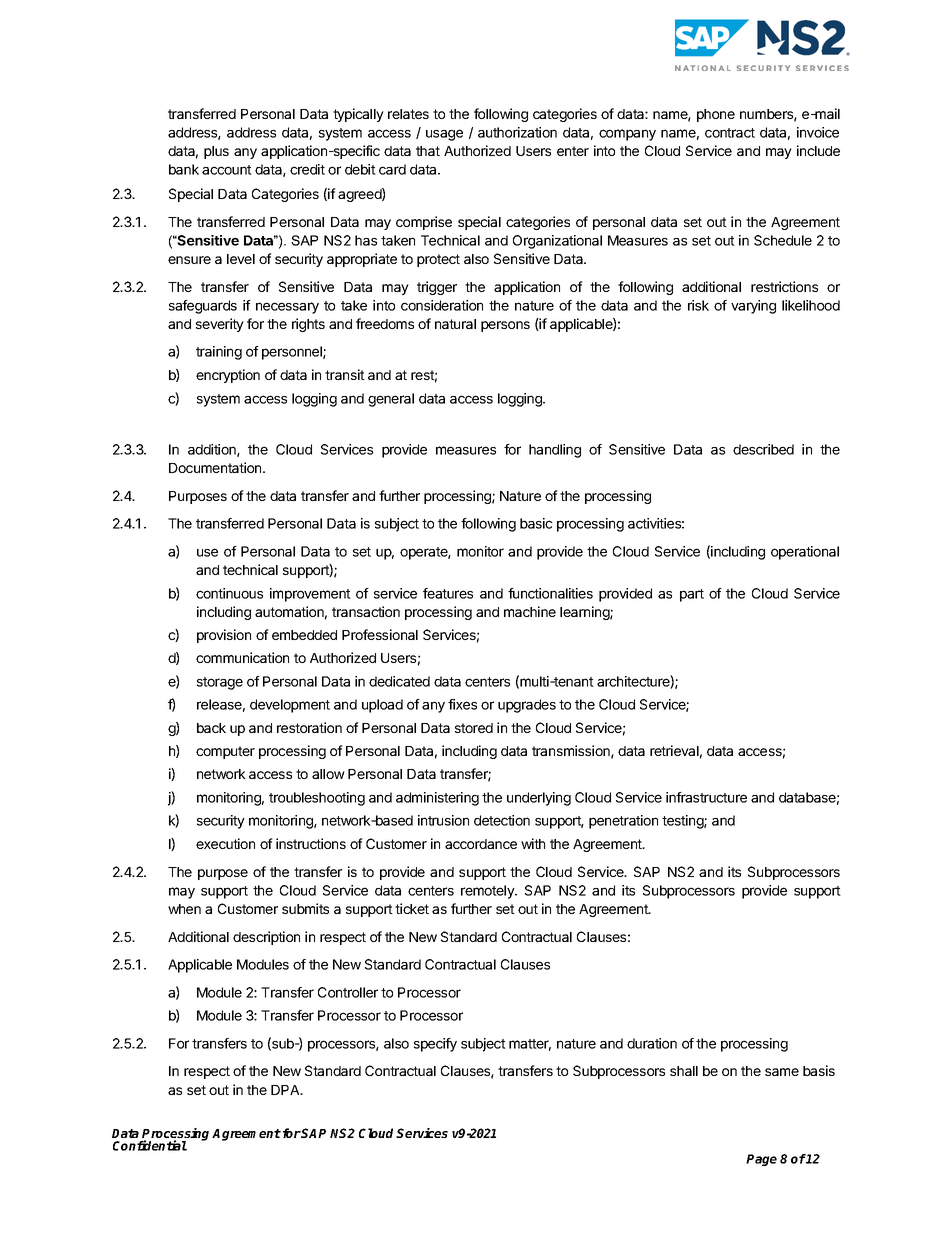 This image has height=1233, width=952. Describe the element at coordinates (692, 595) in the image. I see `part` at that location.
